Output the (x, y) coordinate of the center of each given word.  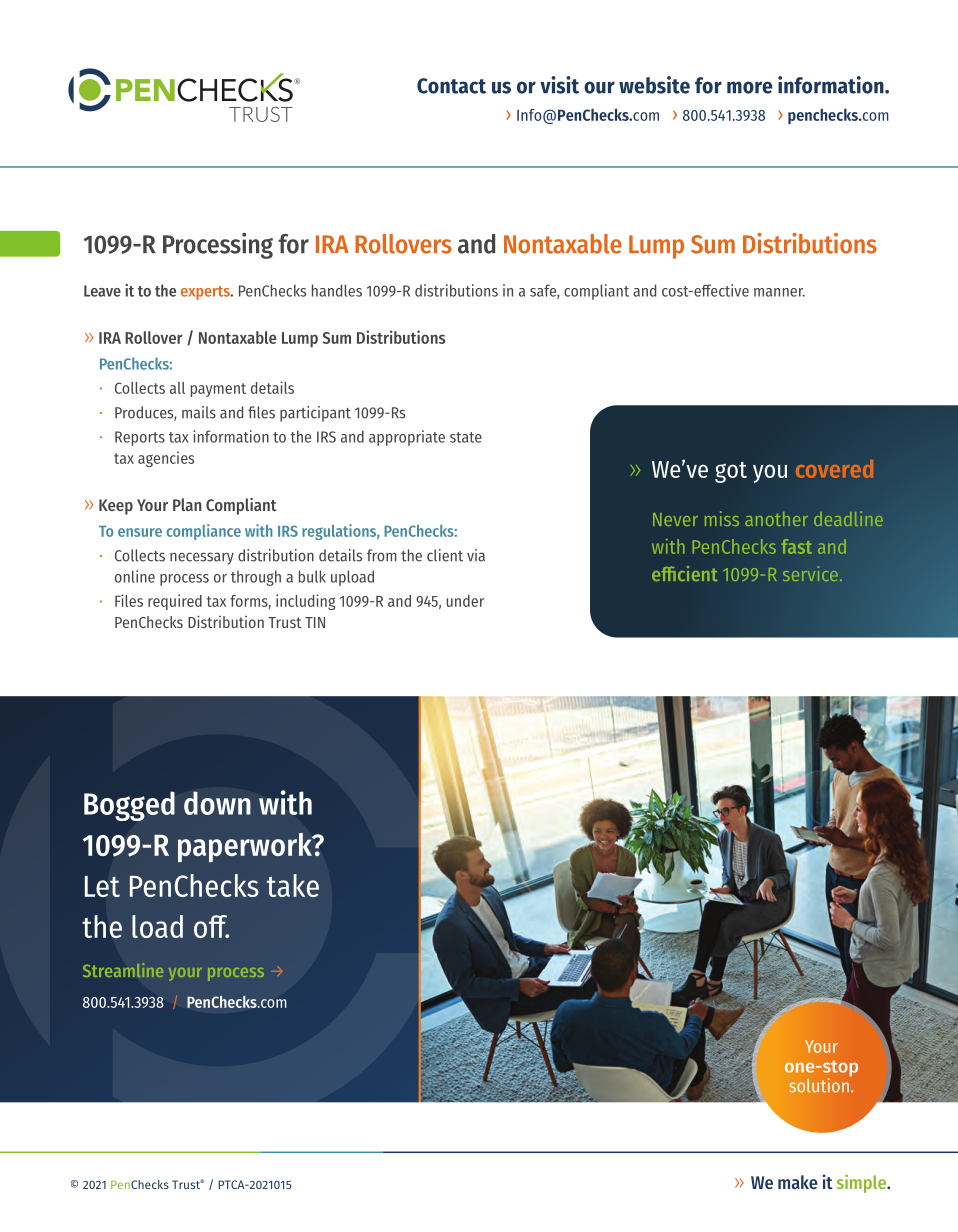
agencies (166, 459)
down (217, 803)
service (810, 573)
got (731, 472)
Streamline (123, 970)
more (750, 87)
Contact (451, 86)
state (466, 437)
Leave (102, 291)
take (293, 885)
